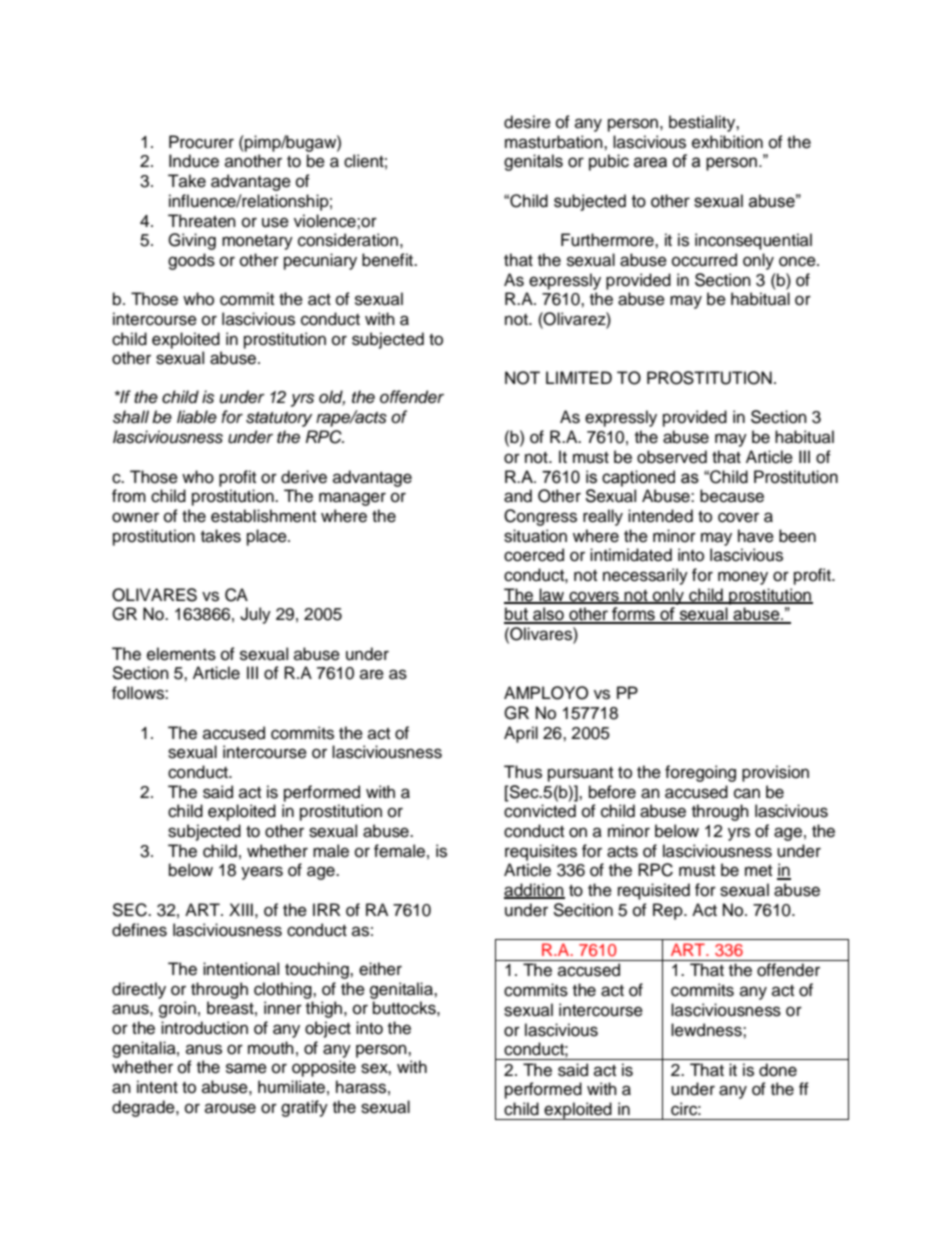  I want to click on genitals, so click(533, 162).
